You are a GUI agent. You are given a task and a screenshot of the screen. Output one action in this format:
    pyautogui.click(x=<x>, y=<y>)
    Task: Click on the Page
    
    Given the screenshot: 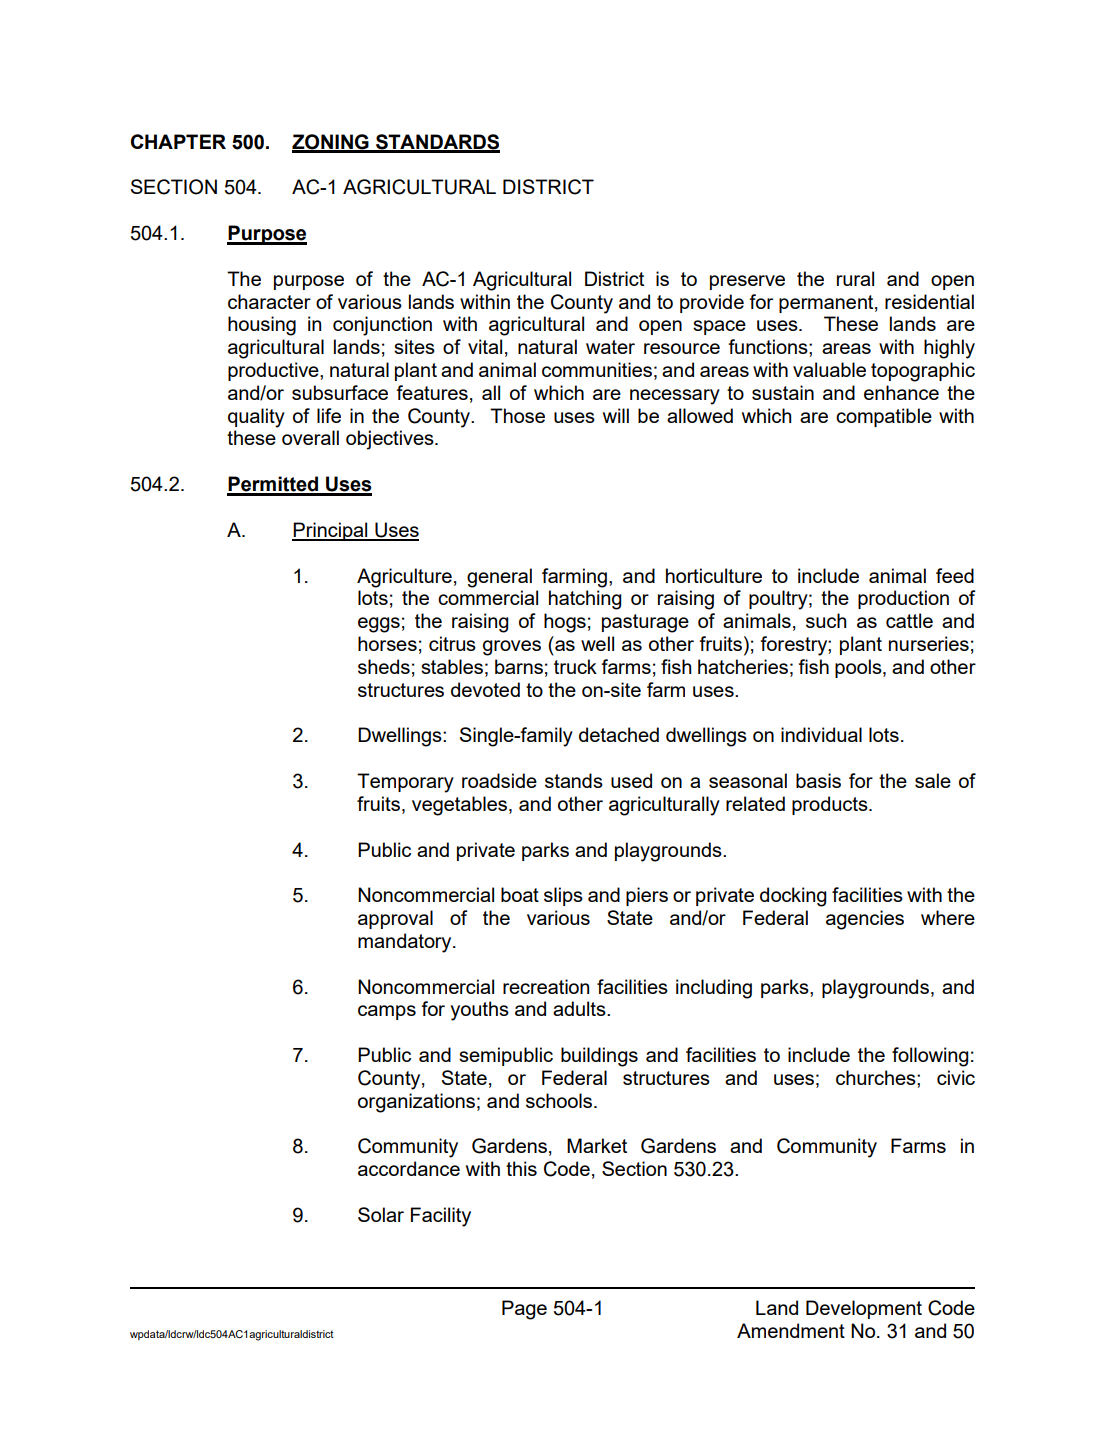 What is the action you would take?
    pyautogui.click(x=524, y=1310)
